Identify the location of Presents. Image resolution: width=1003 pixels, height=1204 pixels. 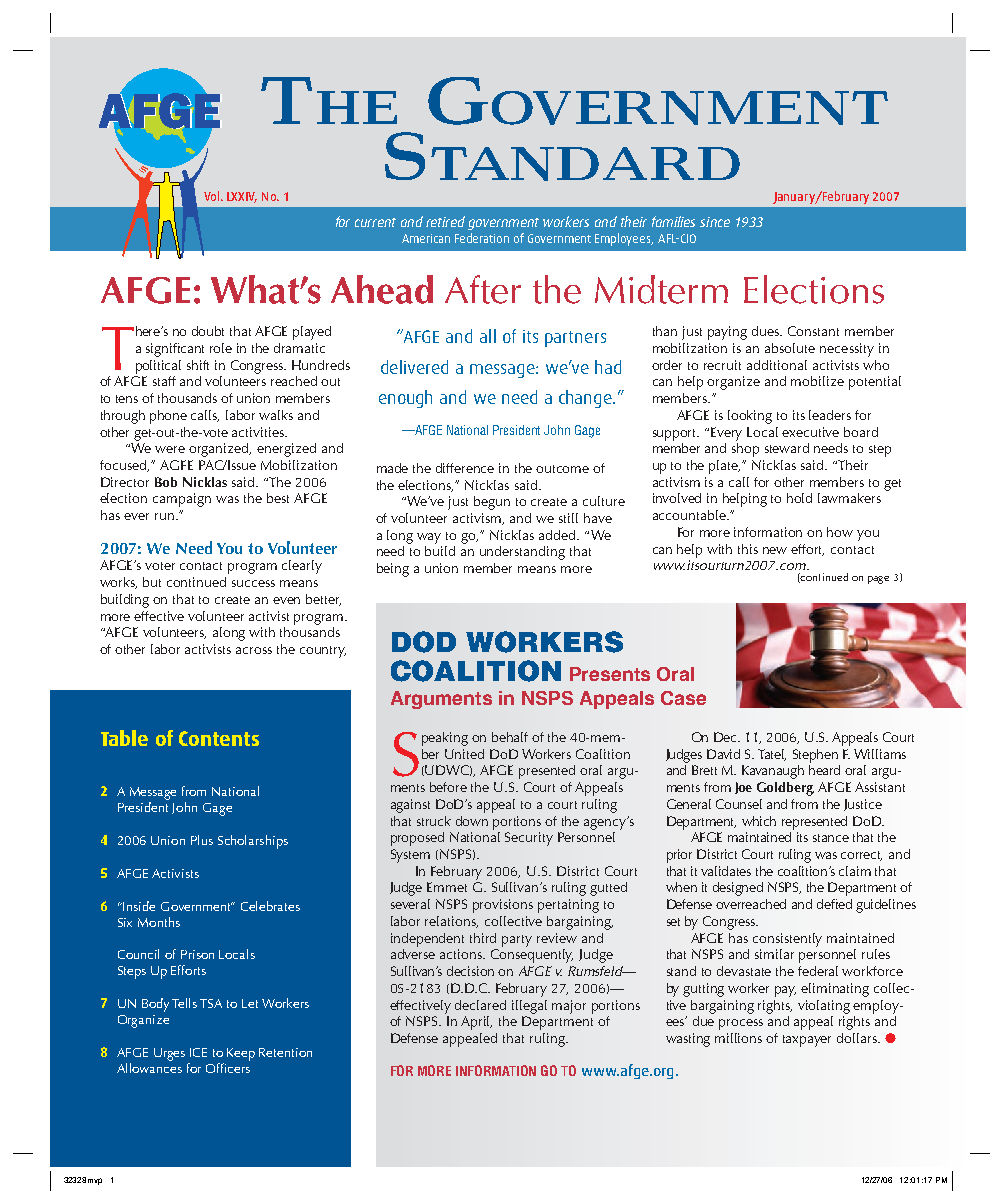
(610, 674).
